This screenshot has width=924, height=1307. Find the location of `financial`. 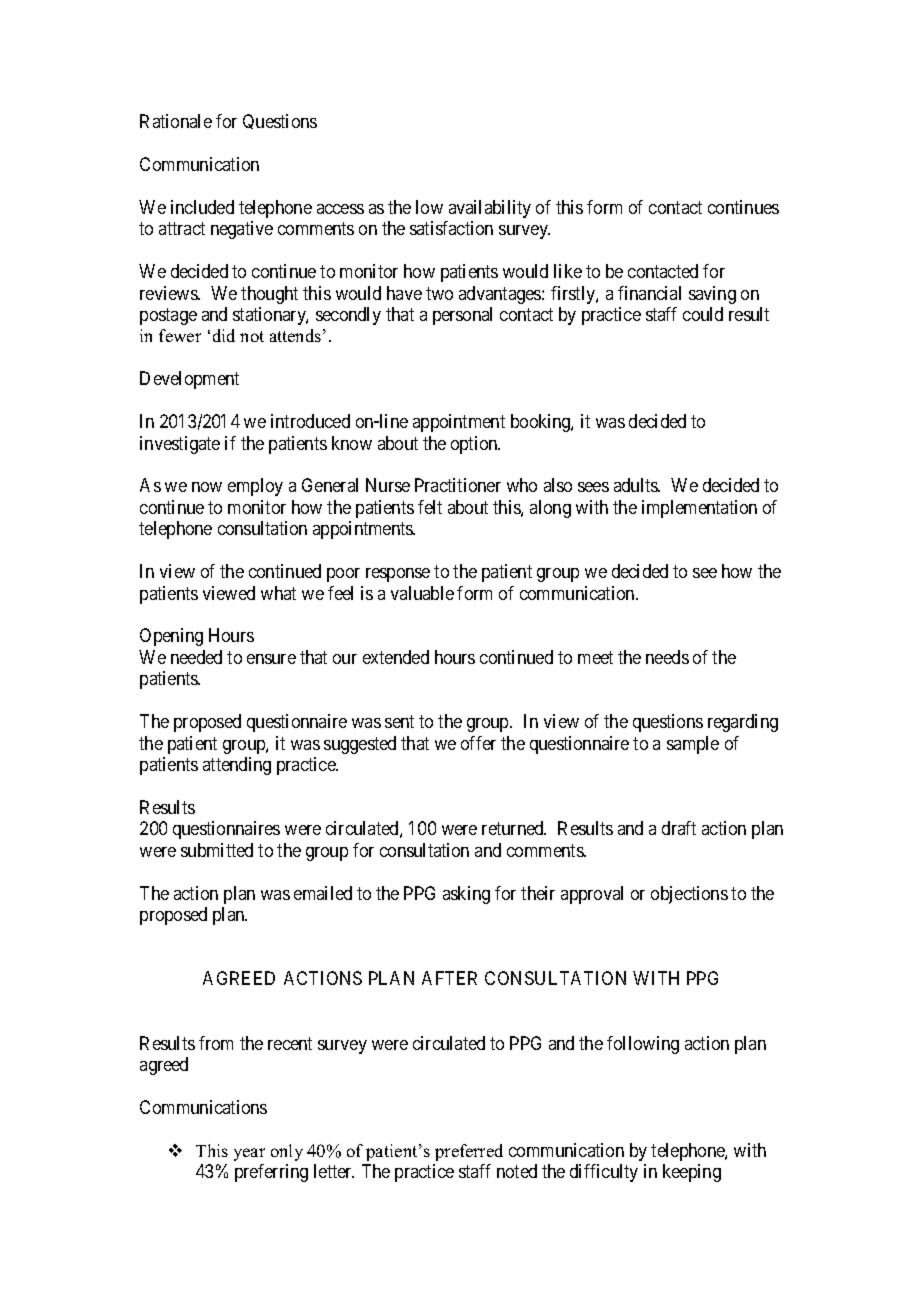

financial is located at coordinates (649, 293).
